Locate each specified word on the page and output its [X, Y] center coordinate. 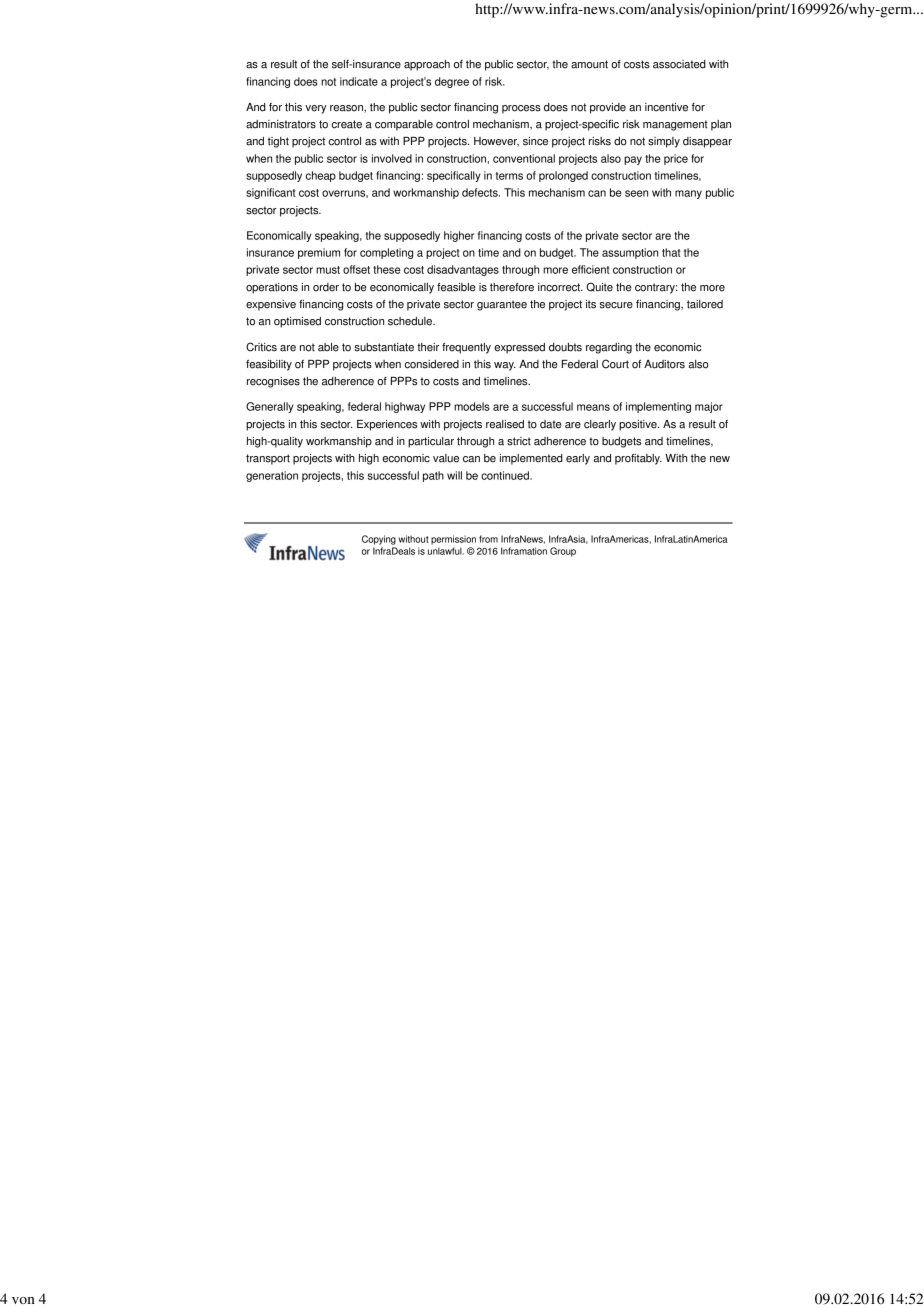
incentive [666, 107]
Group [563, 552]
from [488, 539]
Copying [379, 540]
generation [272, 476]
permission [453, 540]
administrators [281, 124]
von [23, 1300]
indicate [359, 81]
